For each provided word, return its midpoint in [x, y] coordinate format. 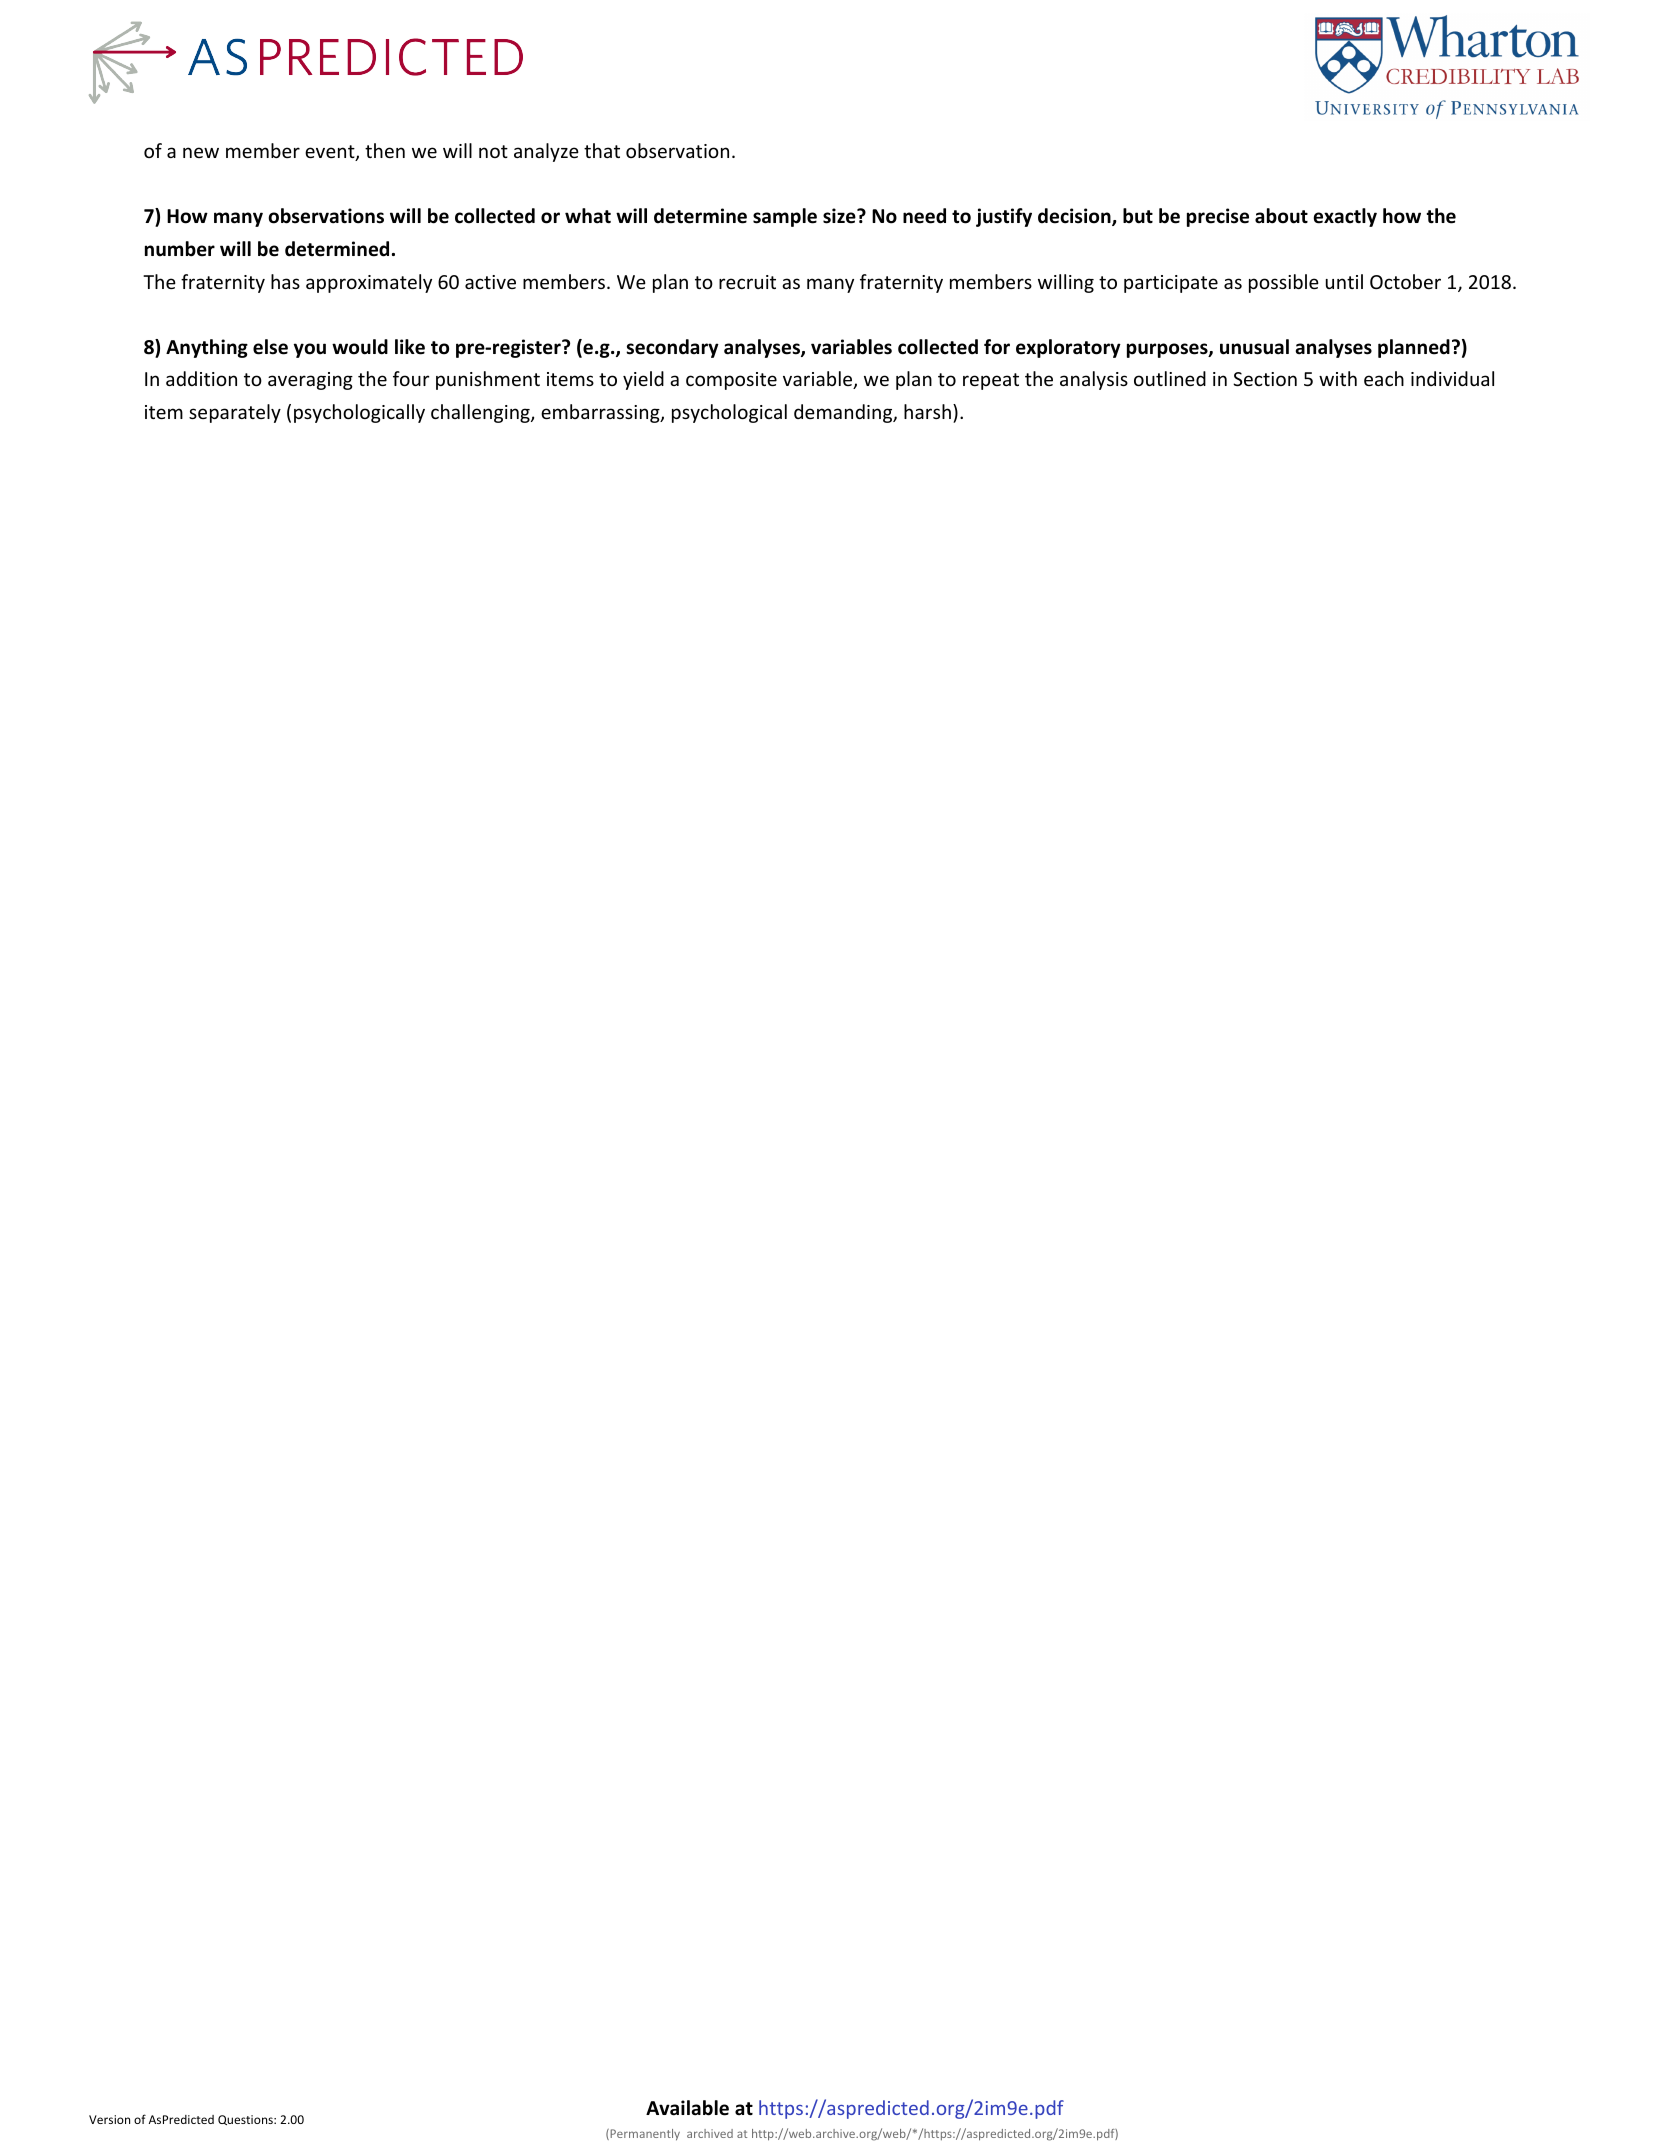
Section [1265, 379]
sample [785, 217]
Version [109, 2119]
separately [235, 413]
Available [687, 2108]
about [1281, 216]
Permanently [644, 2135]
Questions [246, 2120]
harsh [927, 411]
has [285, 281]
